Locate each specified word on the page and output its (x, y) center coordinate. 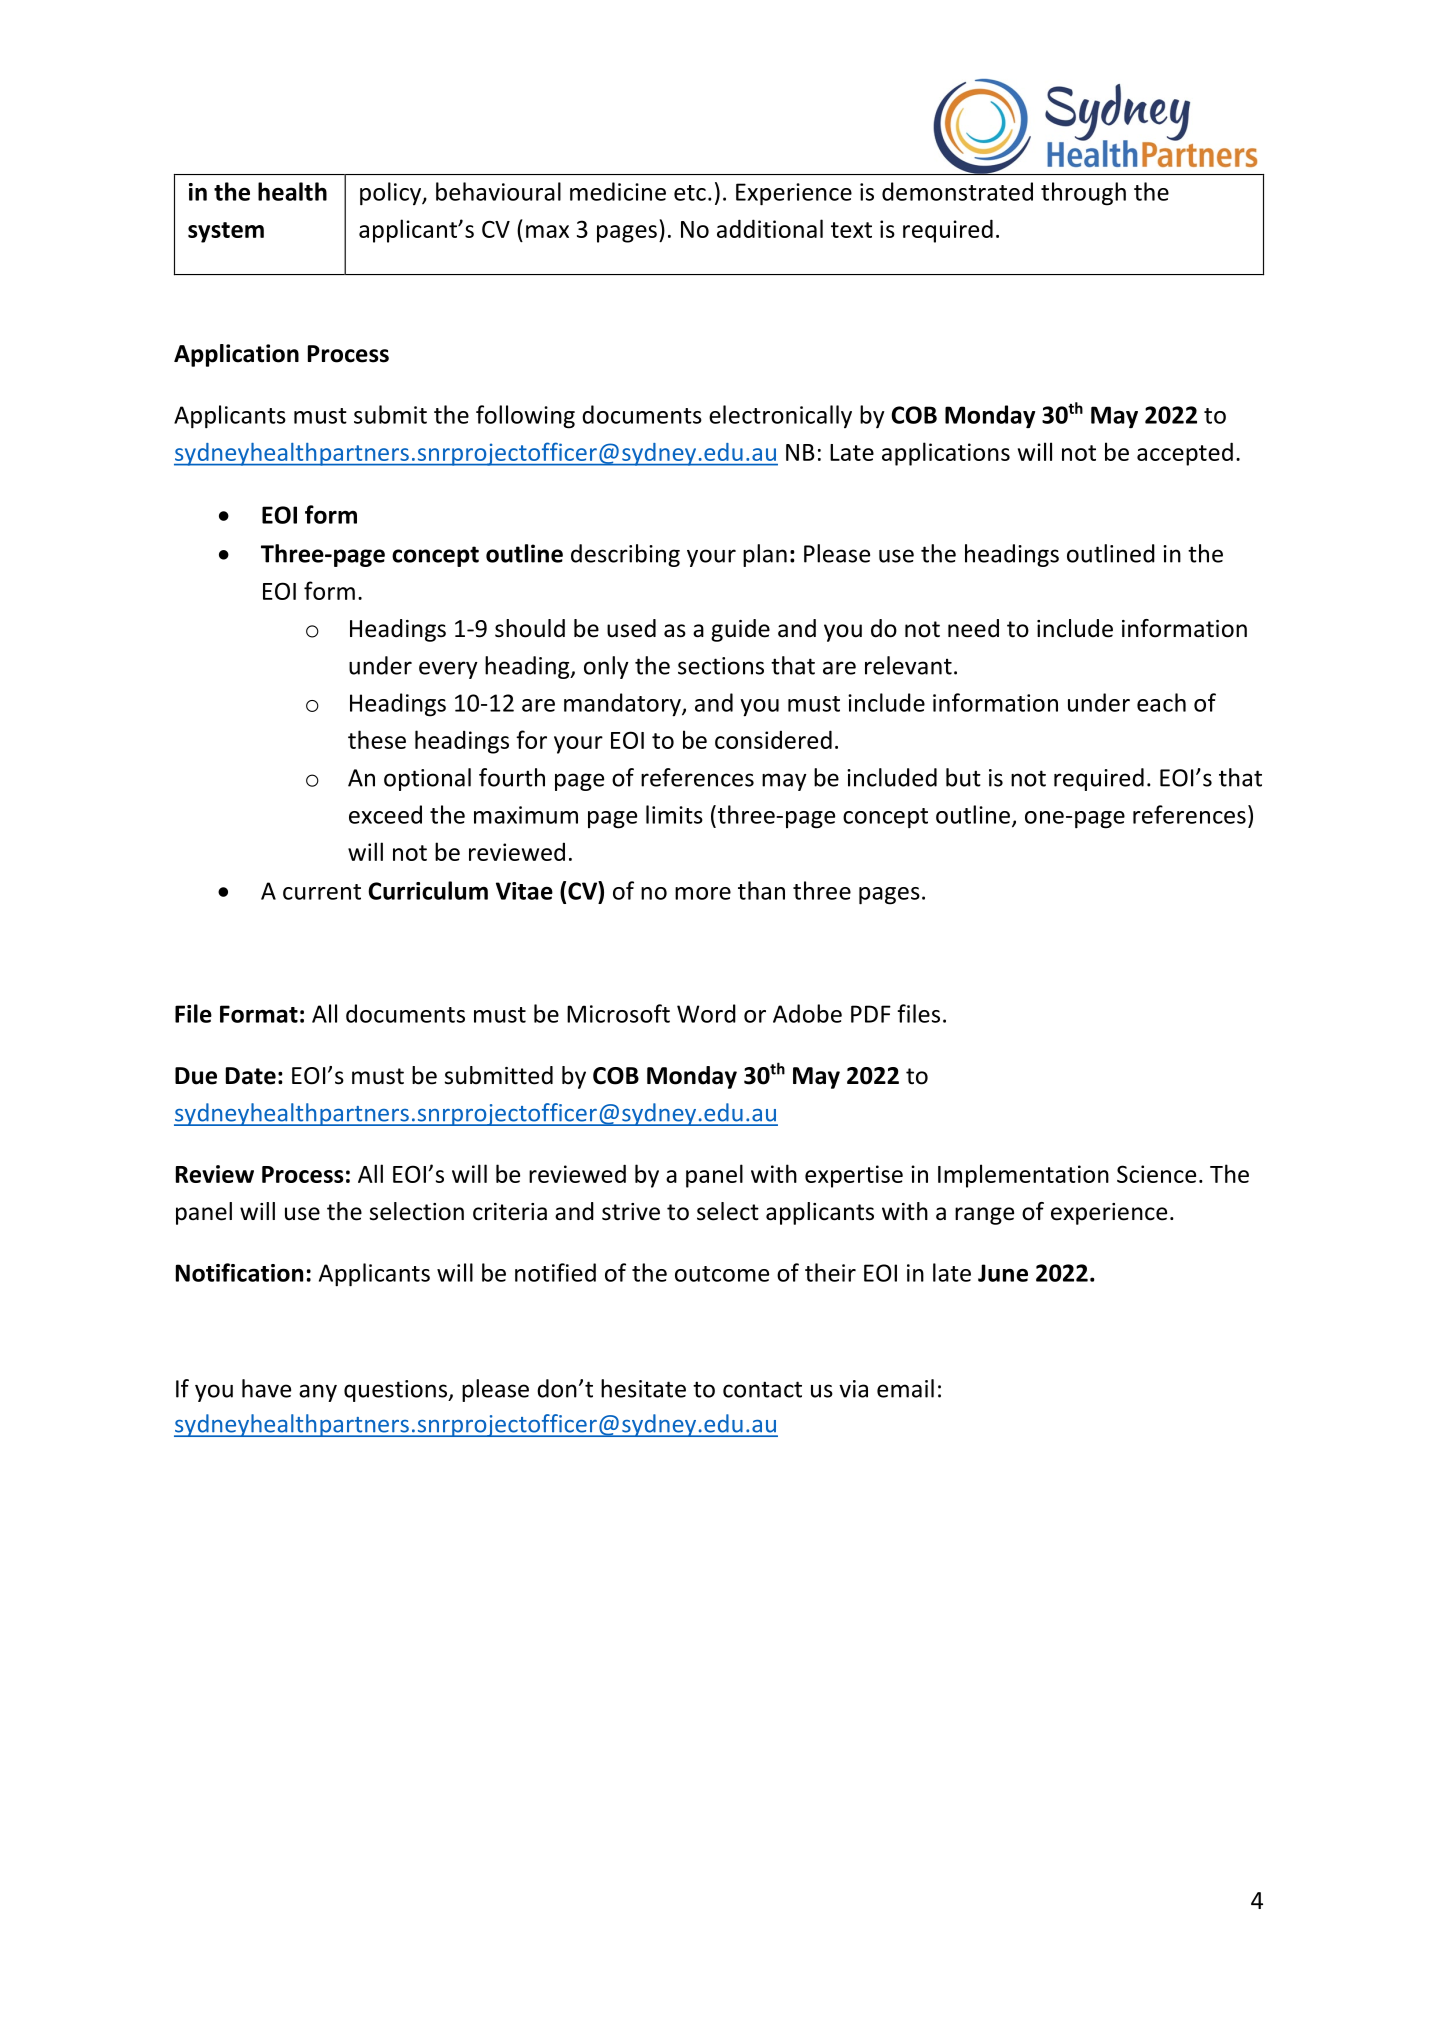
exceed (385, 814)
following (525, 417)
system (226, 232)
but (963, 777)
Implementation (1023, 1176)
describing (625, 555)
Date (251, 1076)
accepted (1185, 454)
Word (706, 1013)
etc (690, 193)
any (318, 1393)
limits (674, 814)
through (1083, 194)
